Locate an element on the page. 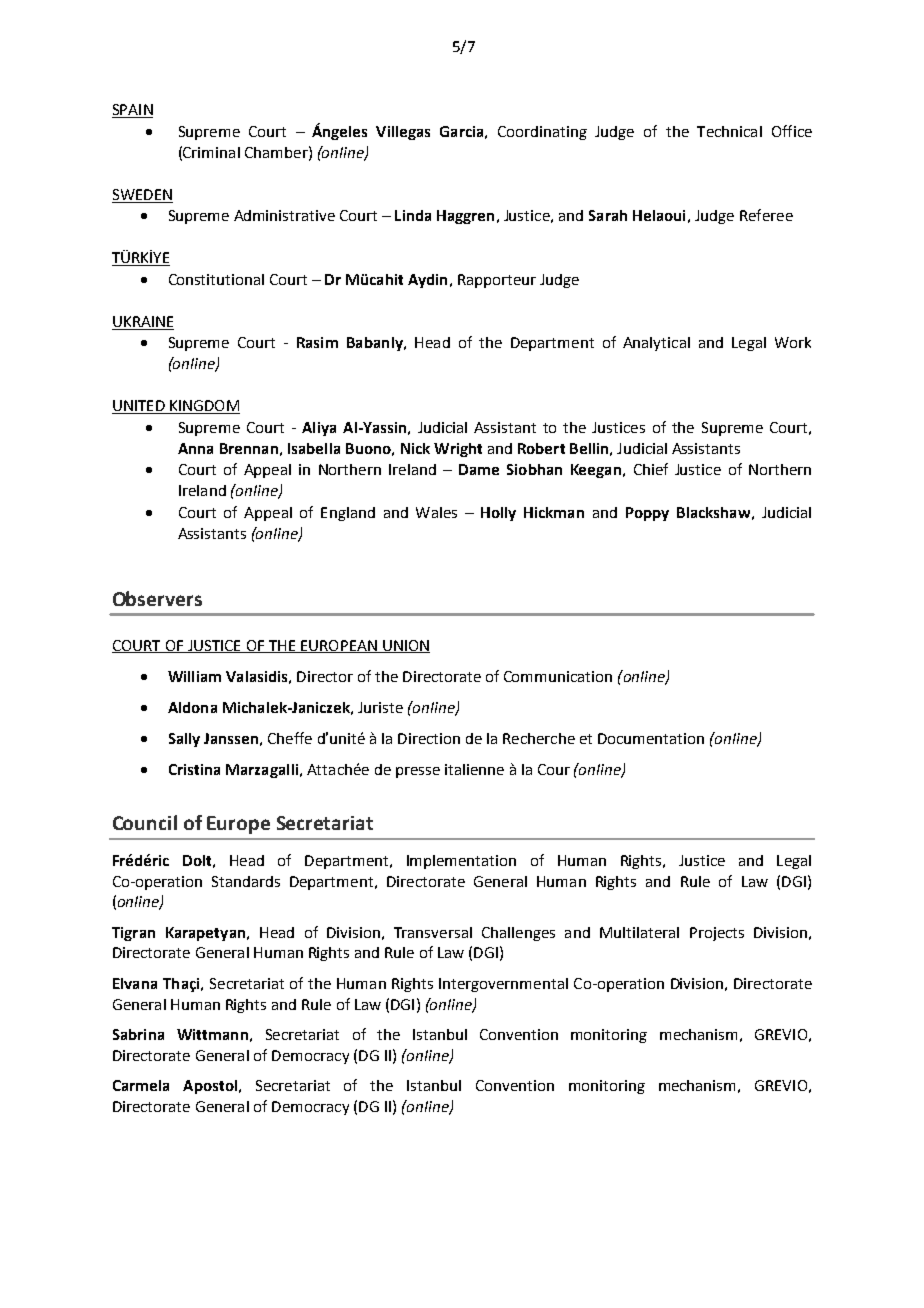 This page has height=1308, width=924. Technical is located at coordinates (729, 131).
